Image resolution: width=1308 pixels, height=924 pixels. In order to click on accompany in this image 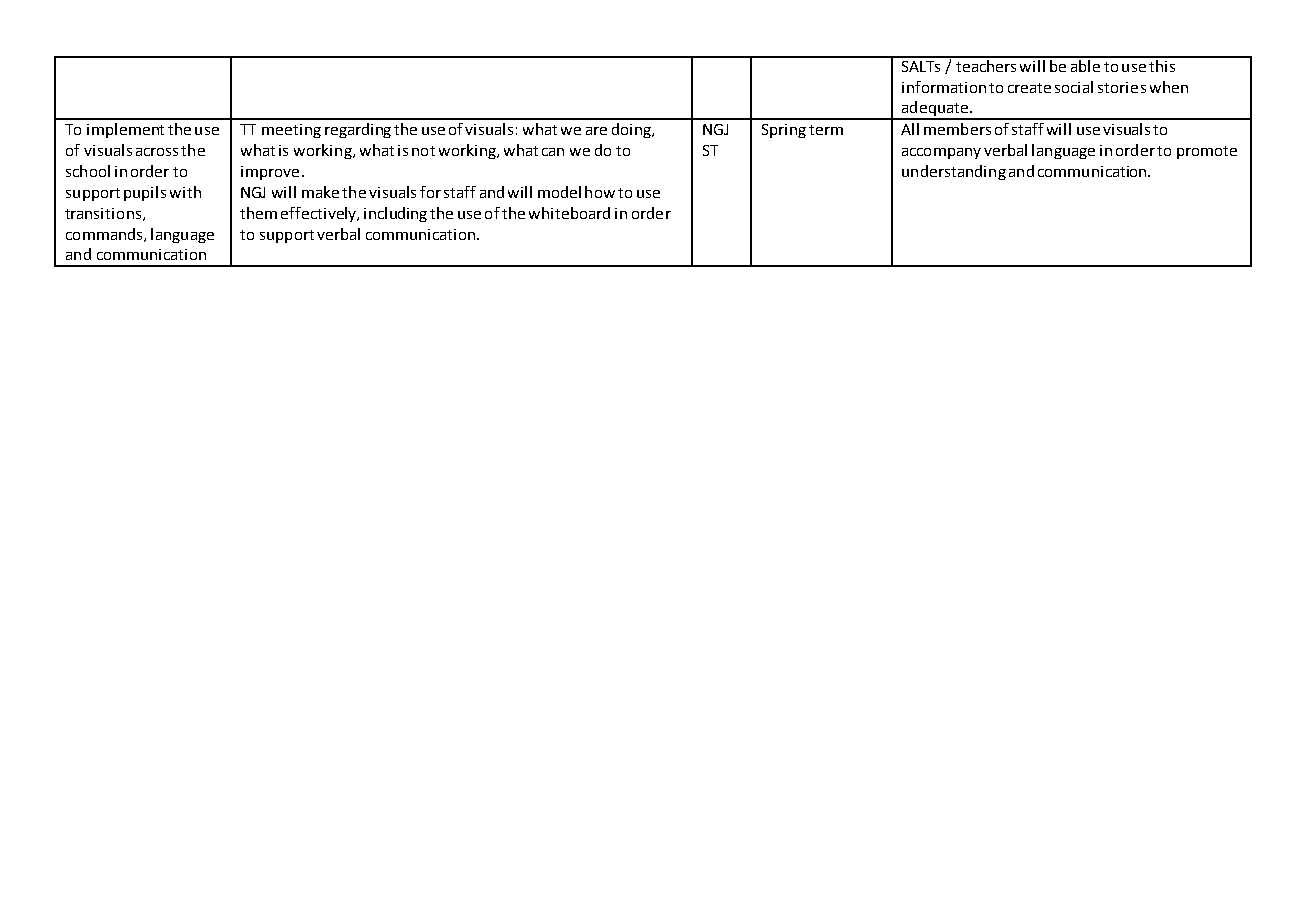, I will do `click(941, 153)`.
